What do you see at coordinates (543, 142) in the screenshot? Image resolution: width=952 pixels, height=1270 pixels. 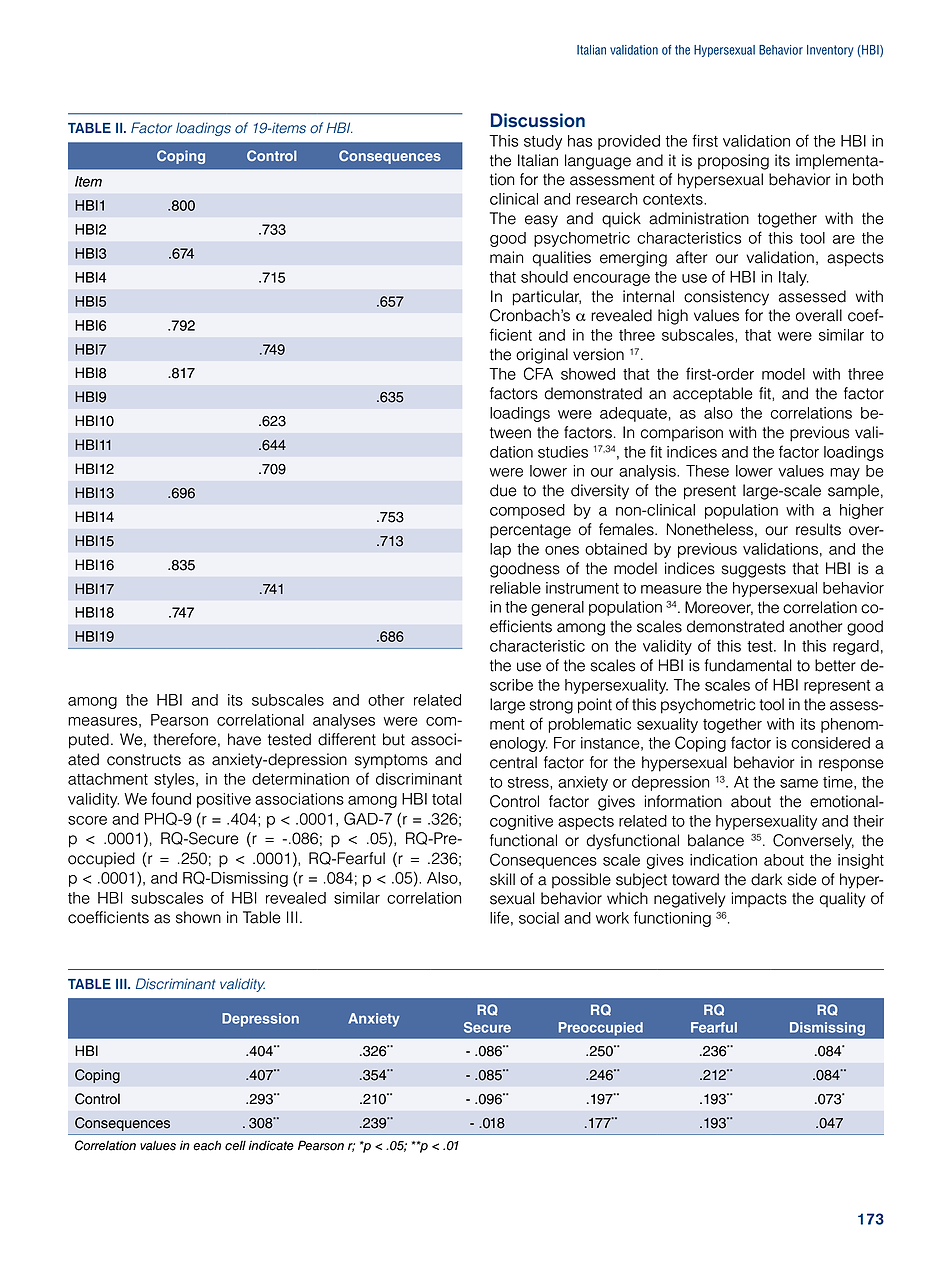 I see `study` at bounding box center [543, 142].
